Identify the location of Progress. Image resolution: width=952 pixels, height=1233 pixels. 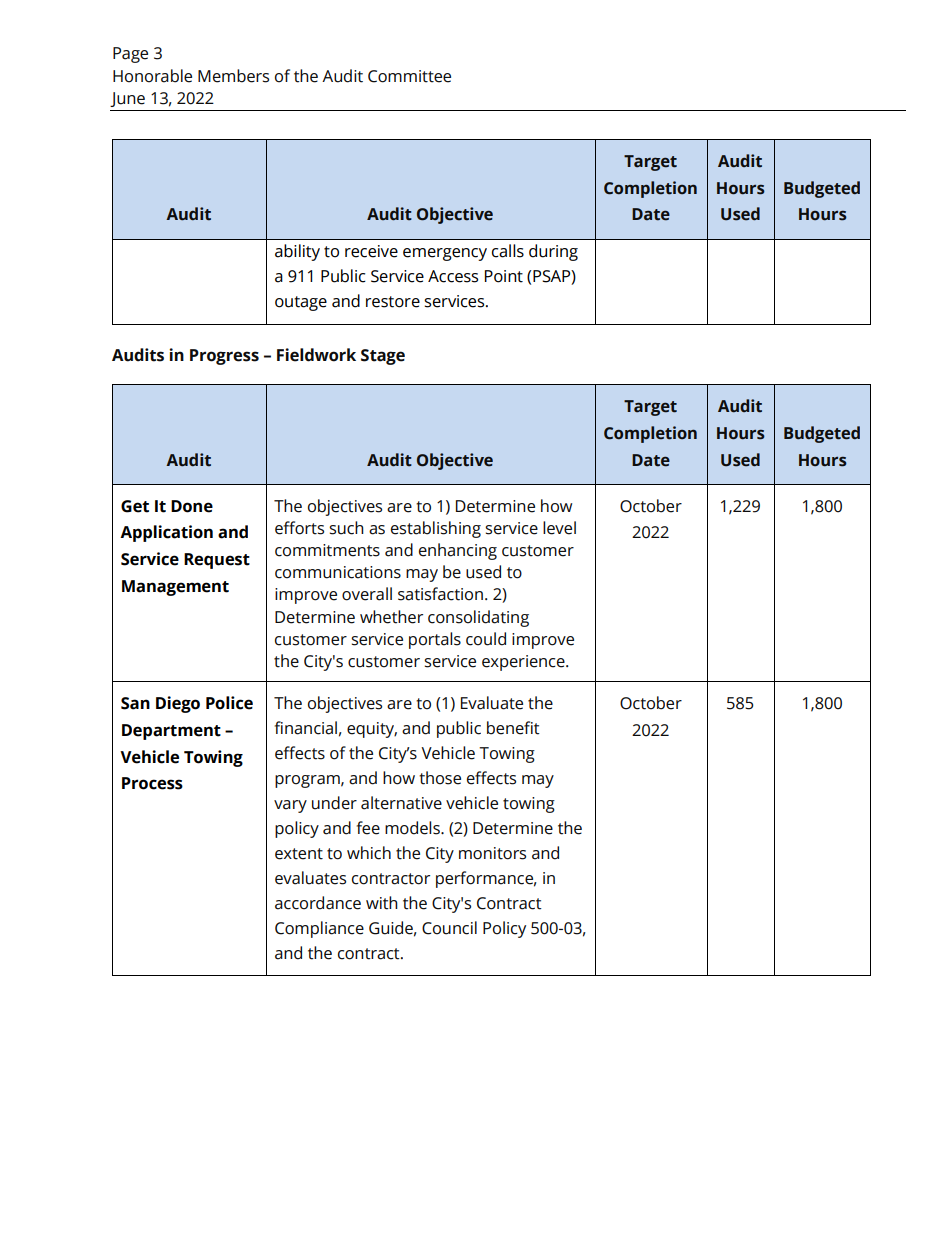
(224, 357).
